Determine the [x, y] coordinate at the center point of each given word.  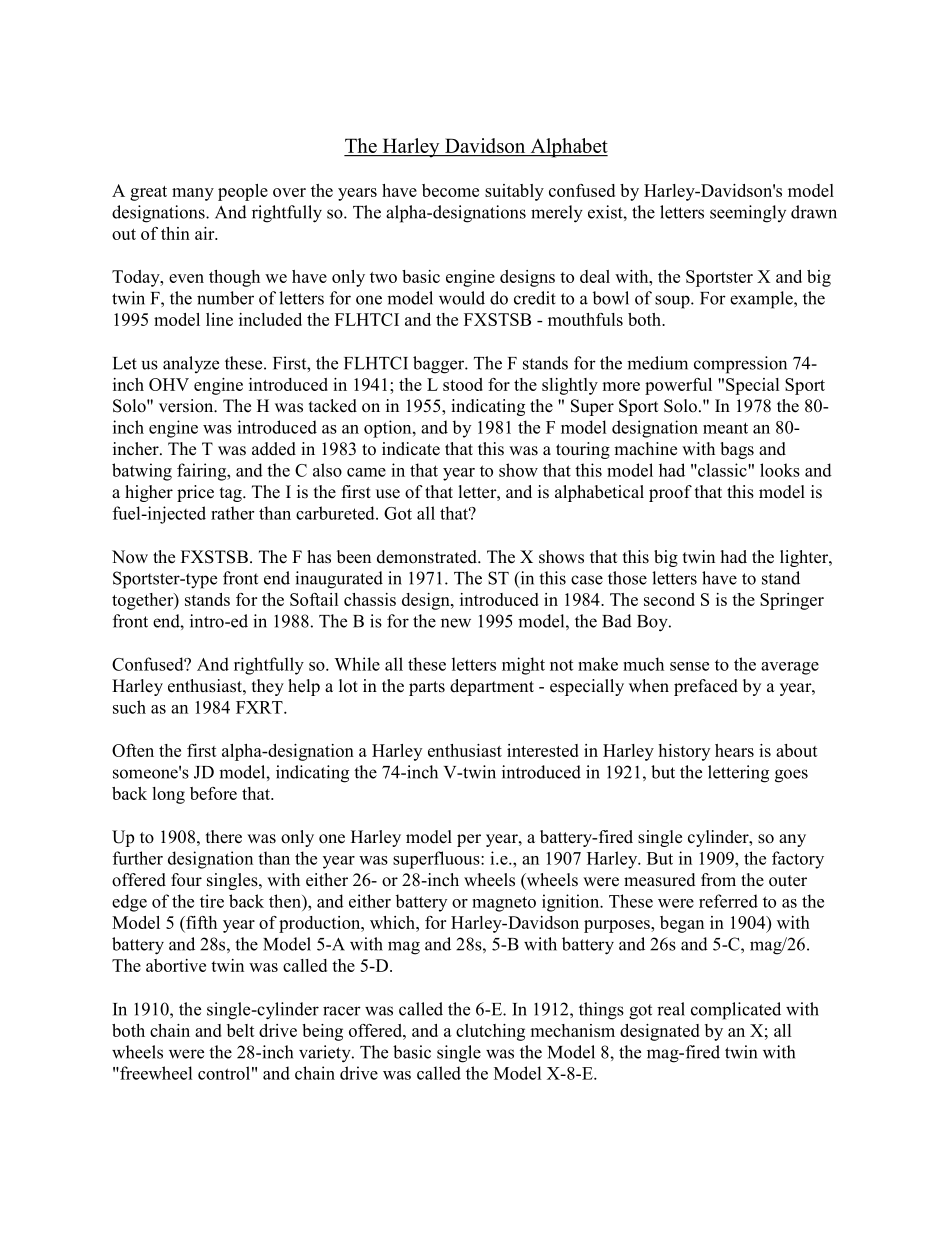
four [186, 880]
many [193, 194]
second [669, 599]
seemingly [748, 214]
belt [241, 1030]
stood [463, 384]
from [718, 880]
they [268, 687]
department [492, 687]
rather [232, 513]
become [450, 190]
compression [740, 365]
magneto [504, 904]
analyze [191, 364]
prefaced [706, 687]
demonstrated [428, 557]
